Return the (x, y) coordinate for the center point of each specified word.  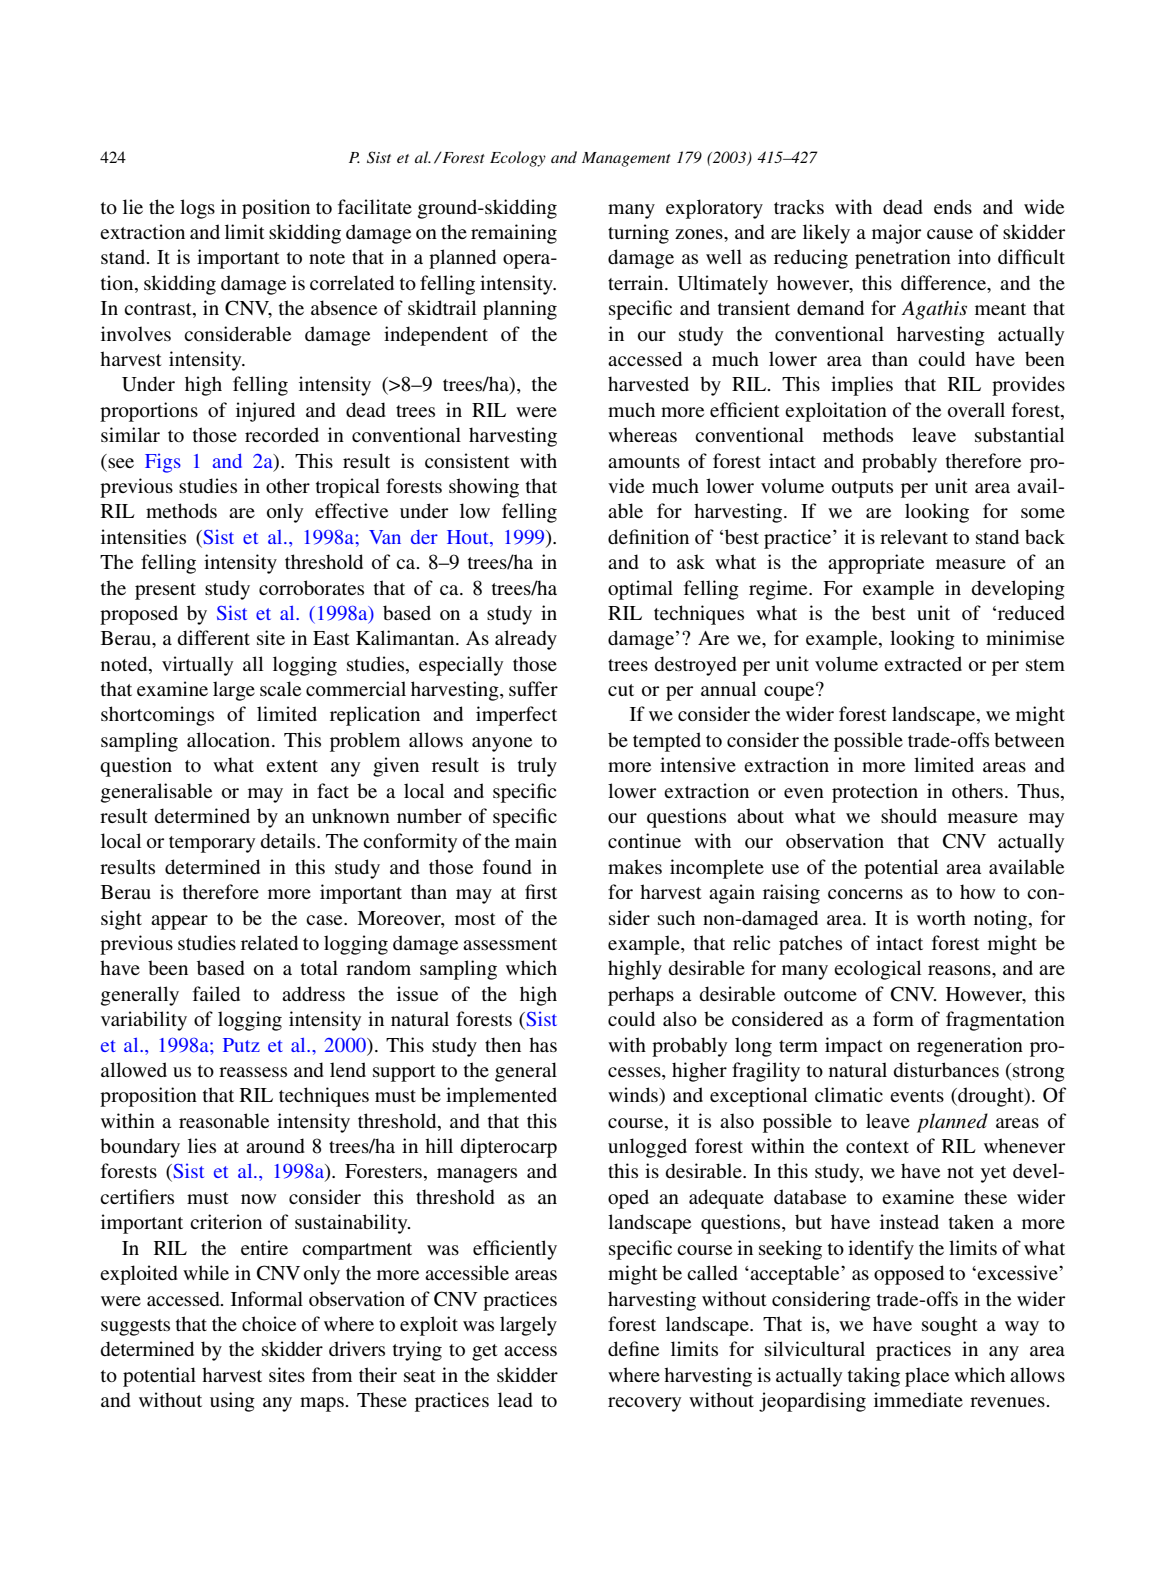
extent (292, 766)
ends (953, 206)
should (909, 815)
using (232, 1402)
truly (537, 767)
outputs (862, 489)
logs (197, 209)
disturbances (946, 1069)
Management (626, 159)
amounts (644, 462)
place (927, 1377)
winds (634, 1094)
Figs (163, 463)
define (633, 1348)
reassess (253, 1072)
